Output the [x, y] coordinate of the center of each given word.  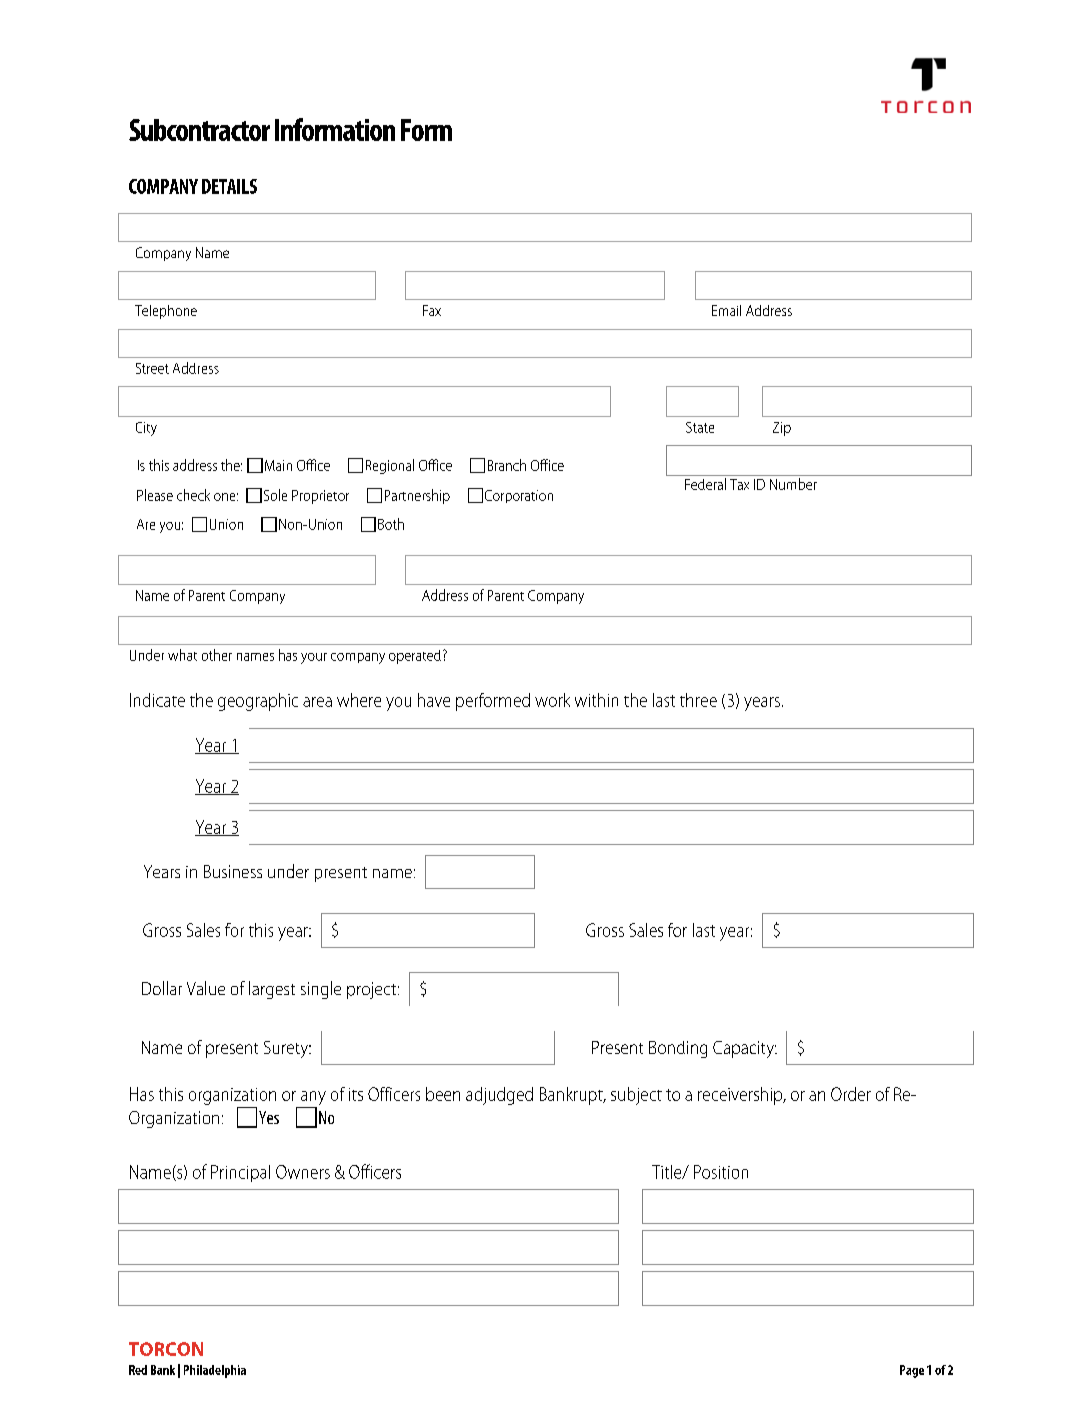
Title [668, 1172]
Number [793, 484]
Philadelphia [215, 1371]
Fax [432, 310]
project [373, 990]
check [193, 495]
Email [726, 310]
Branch [507, 465]
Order [851, 1094]
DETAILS [229, 186]
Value [206, 988]
